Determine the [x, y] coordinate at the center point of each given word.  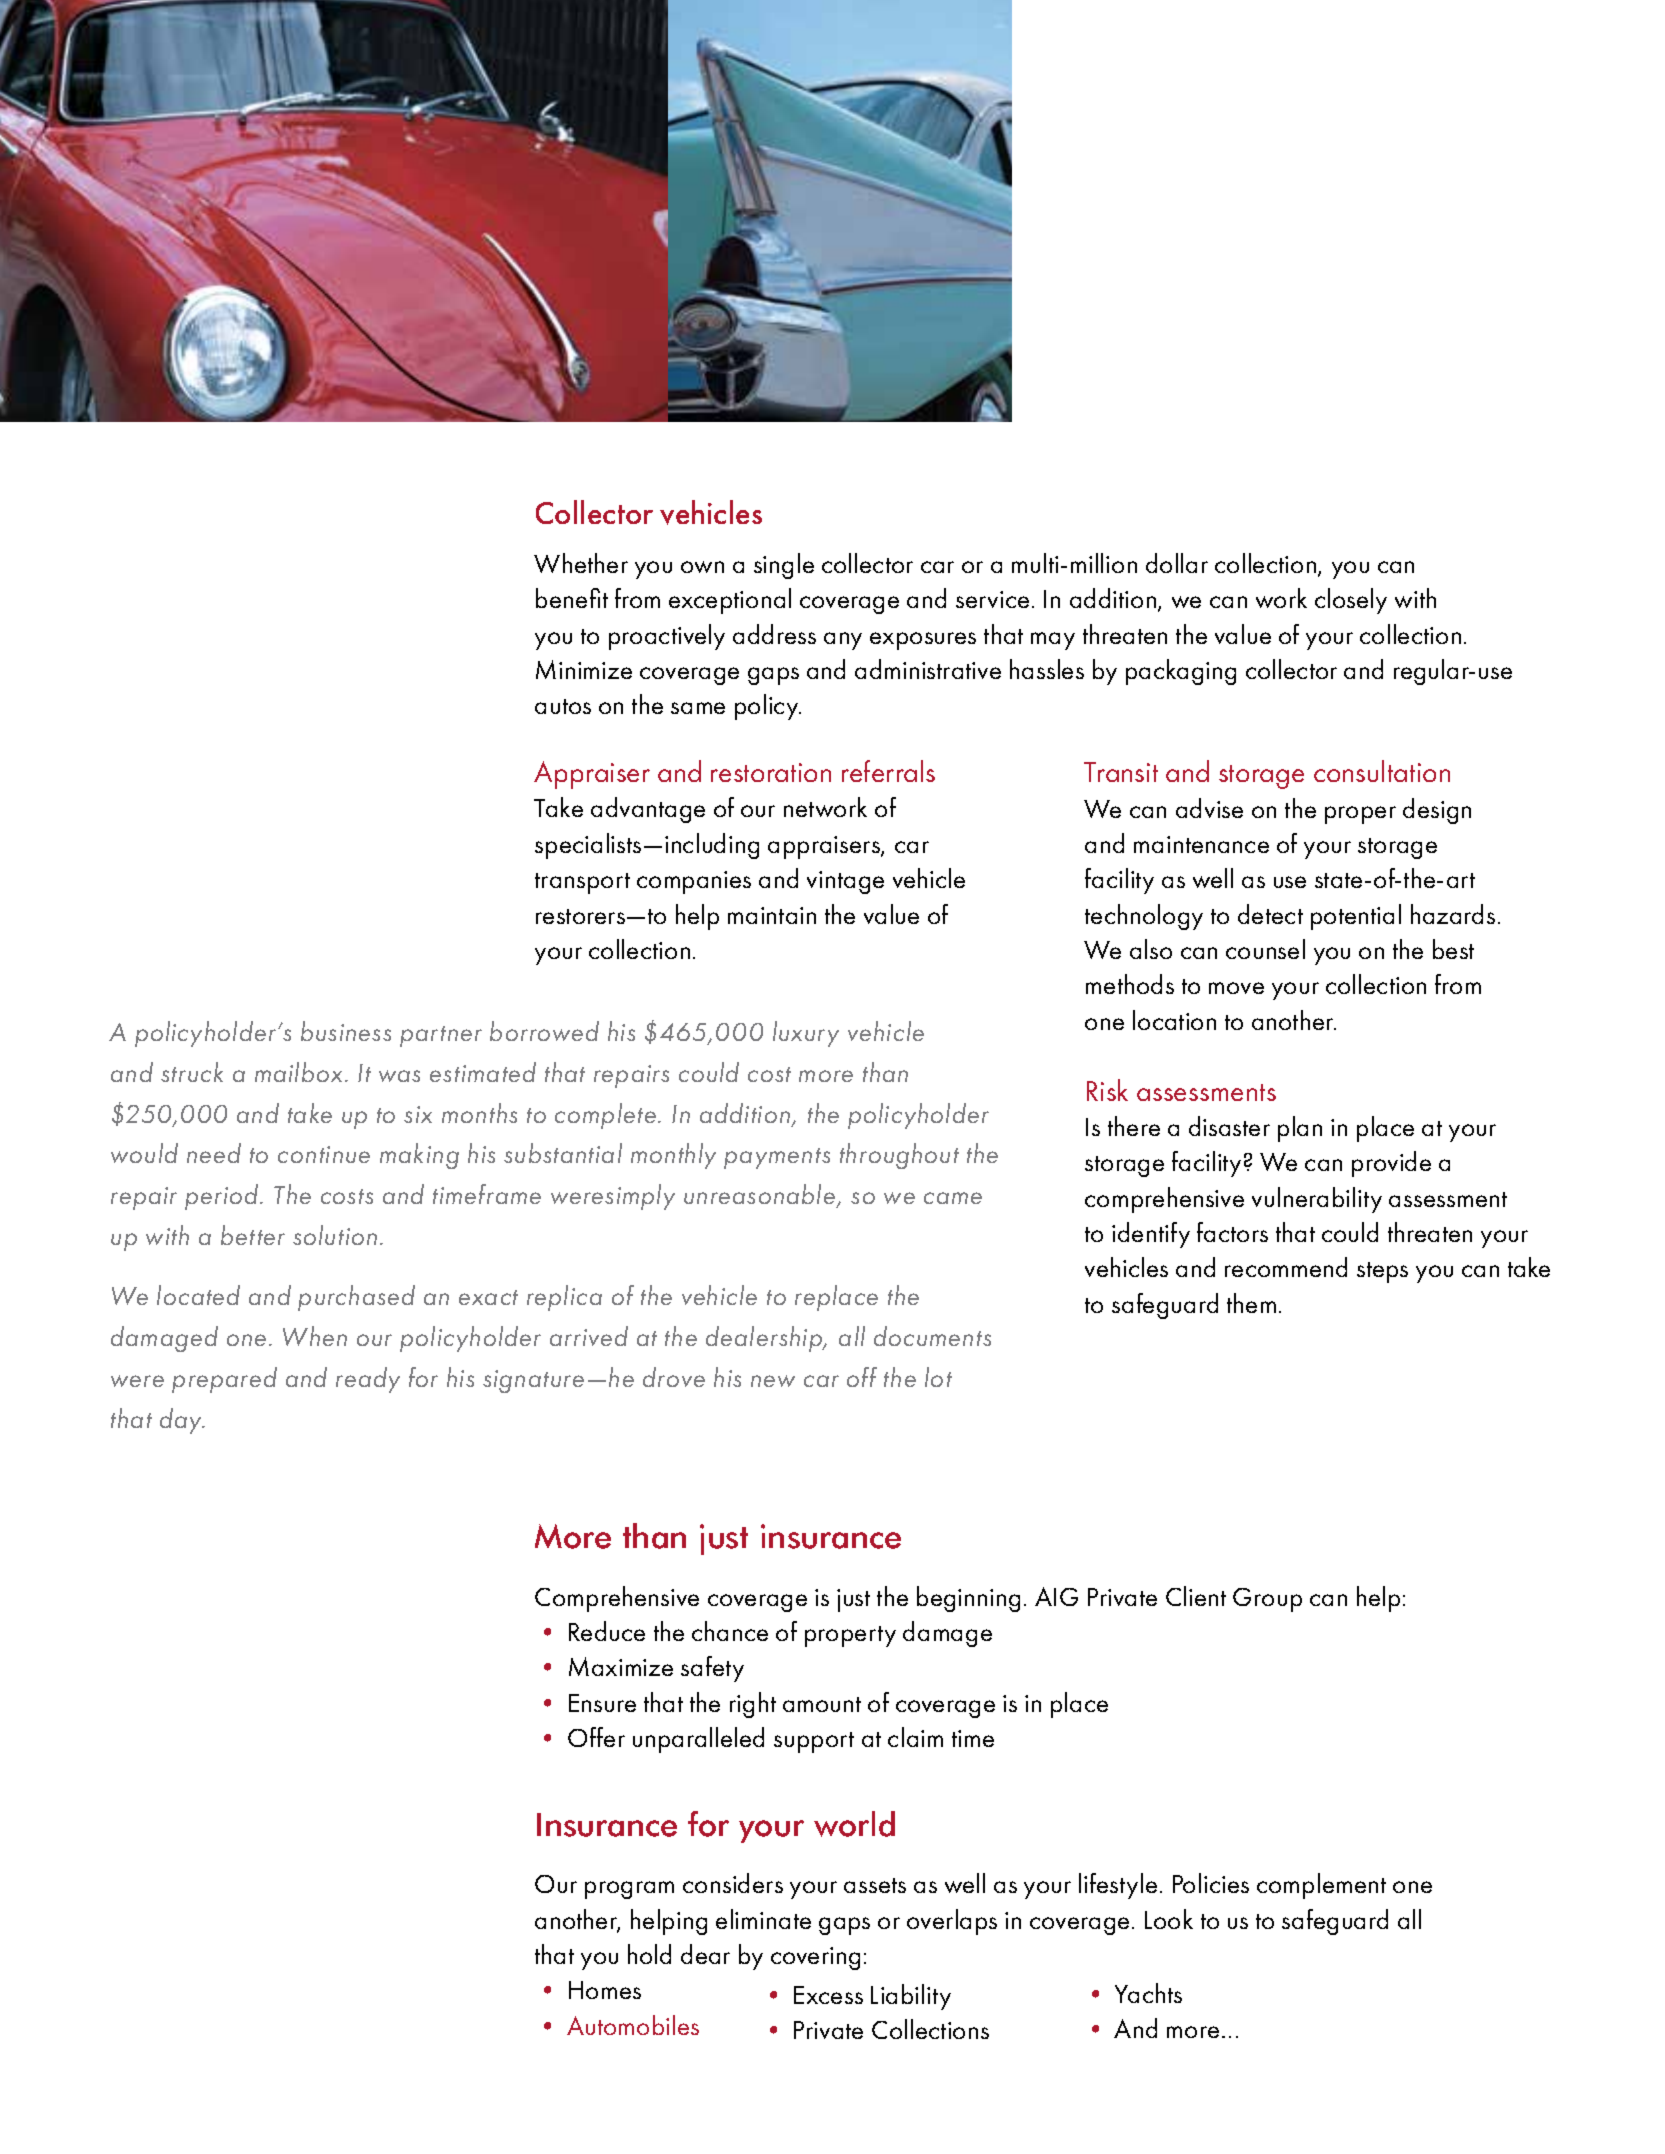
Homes [605, 1990]
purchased [356, 1298]
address [774, 634]
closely [1351, 601]
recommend [1286, 1267]
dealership [765, 1339]
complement [1321, 1886]
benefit [572, 598]
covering [815, 1958]
